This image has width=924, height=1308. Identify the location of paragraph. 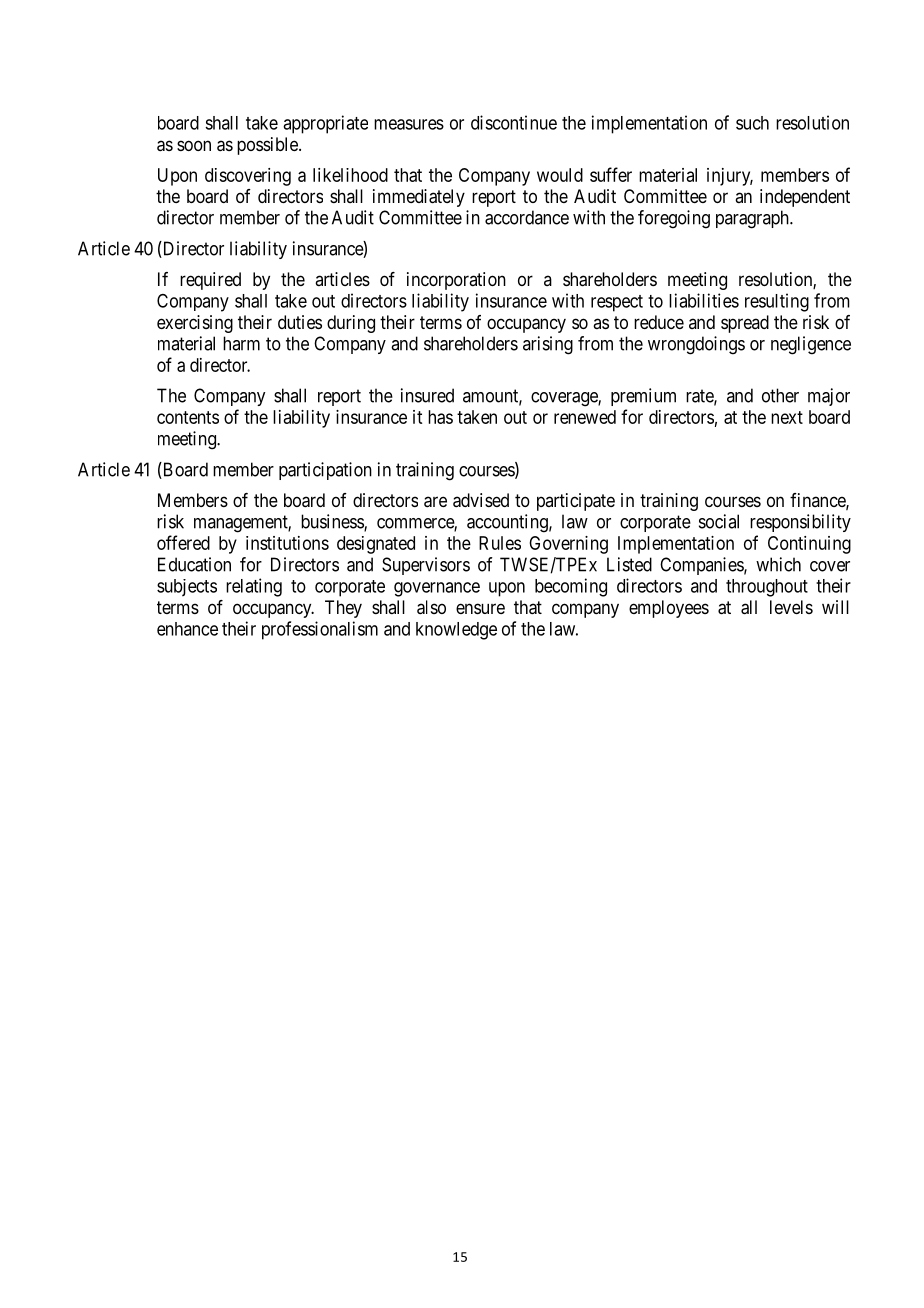
(753, 219).
